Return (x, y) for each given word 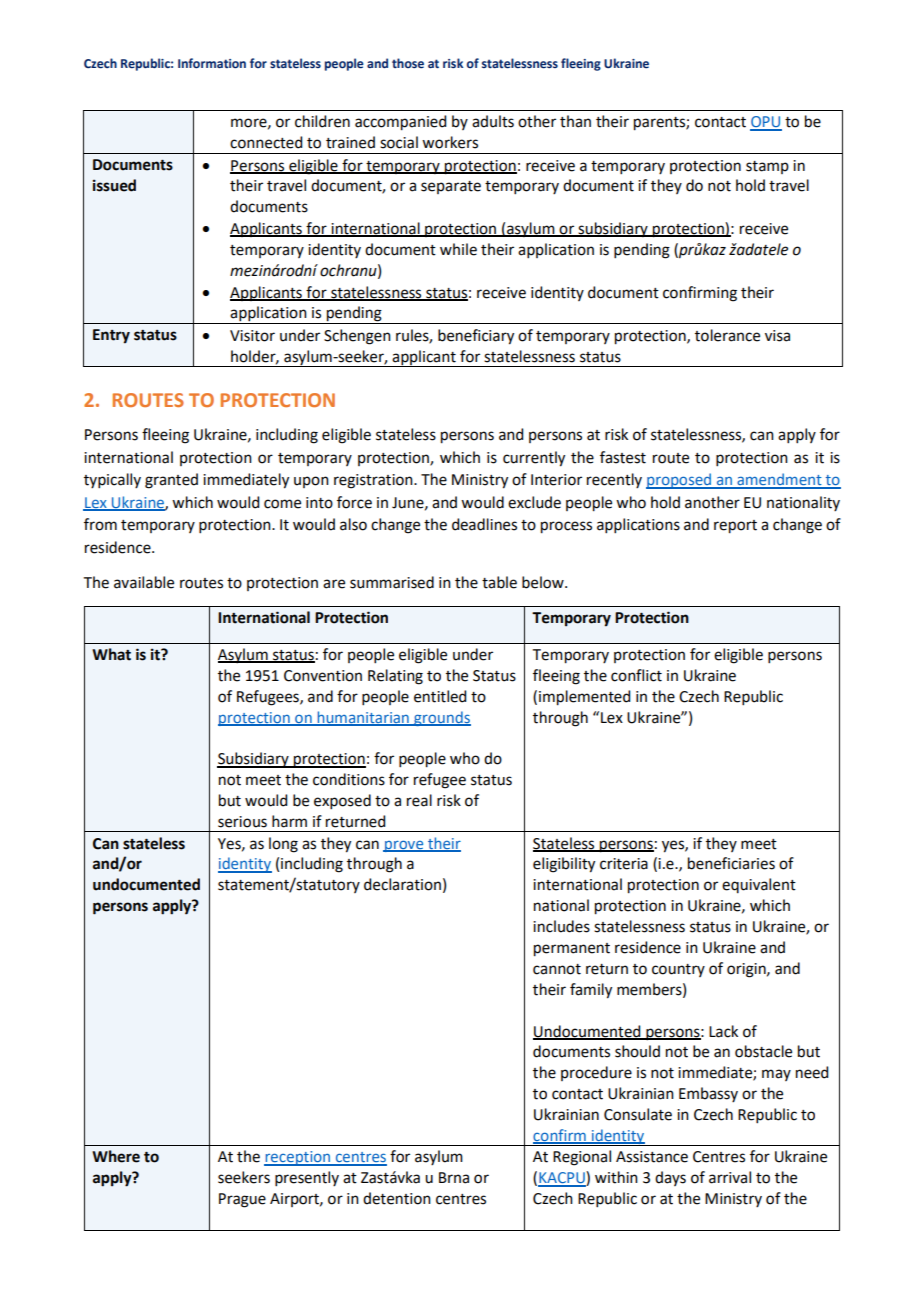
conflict (636, 675)
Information (212, 63)
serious (242, 822)
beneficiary (476, 337)
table (499, 582)
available (144, 582)
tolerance (727, 335)
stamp (767, 167)
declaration (402, 884)
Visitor (252, 336)
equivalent (759, 885)
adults (493, 121)
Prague (242, 1200)
